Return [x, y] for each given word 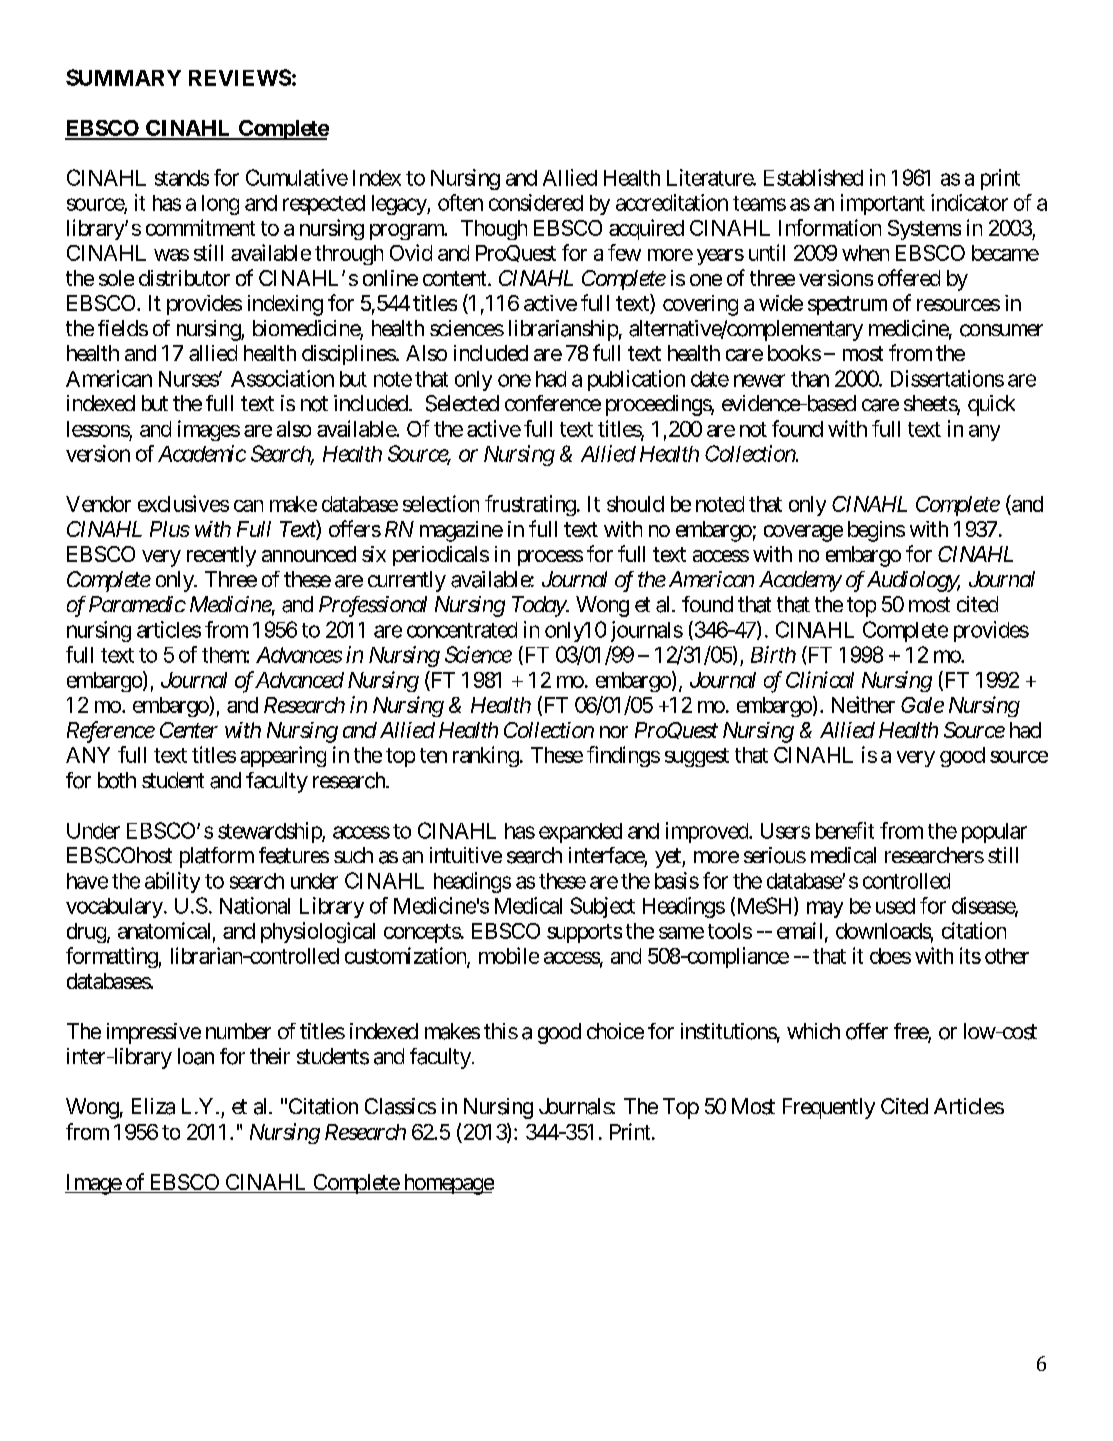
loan [196, 1056]
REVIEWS [240, 77]
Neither [863, 704]
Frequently [829, 1108]
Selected [462, 403]
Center [189, 730]
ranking [486, 756]
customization [406, 956]
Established [813, 177]
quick [991, 405]
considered [536, 202]
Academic [202, 453]
